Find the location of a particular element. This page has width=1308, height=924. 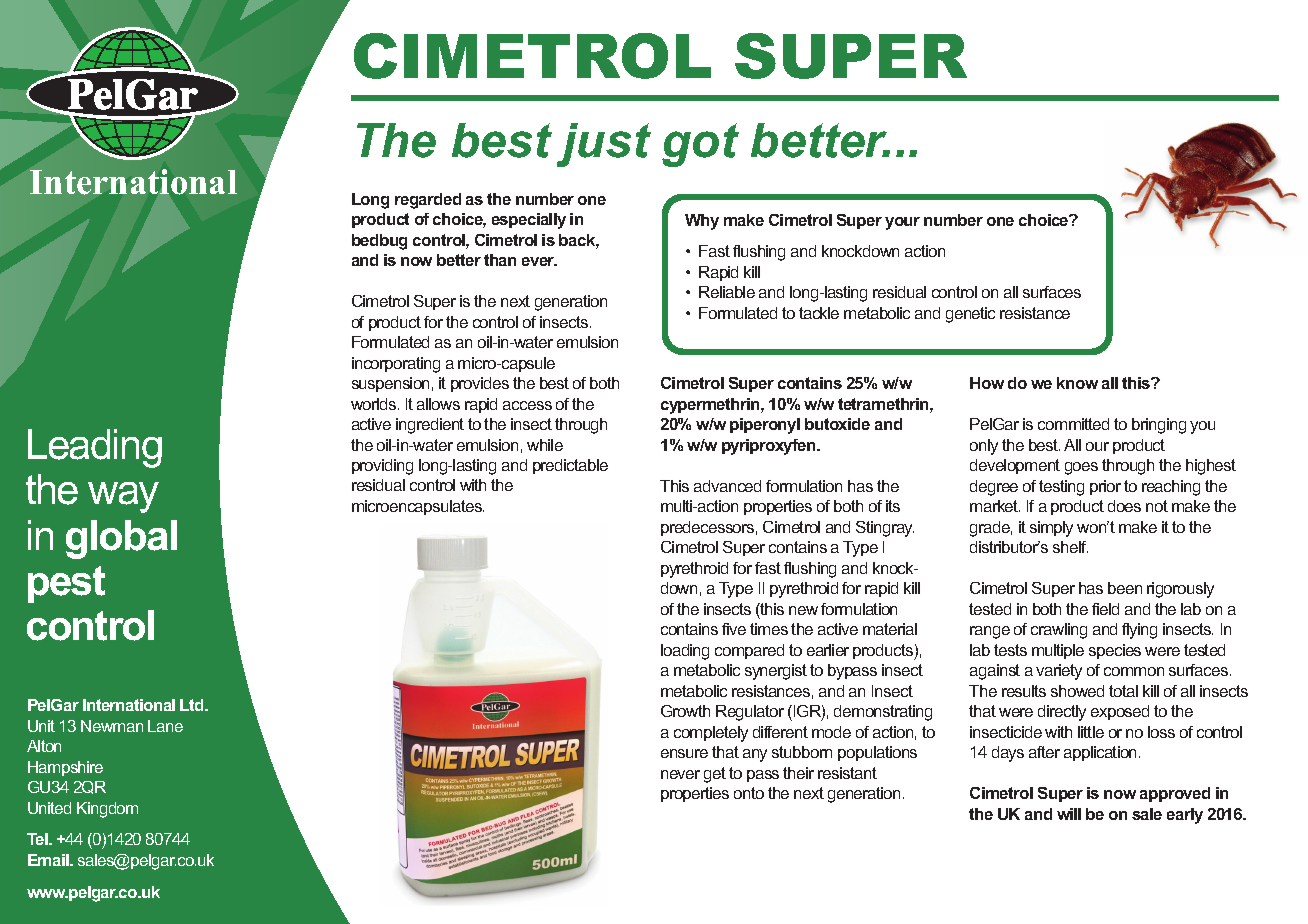

testing is located at coordinates (1061, 488).
